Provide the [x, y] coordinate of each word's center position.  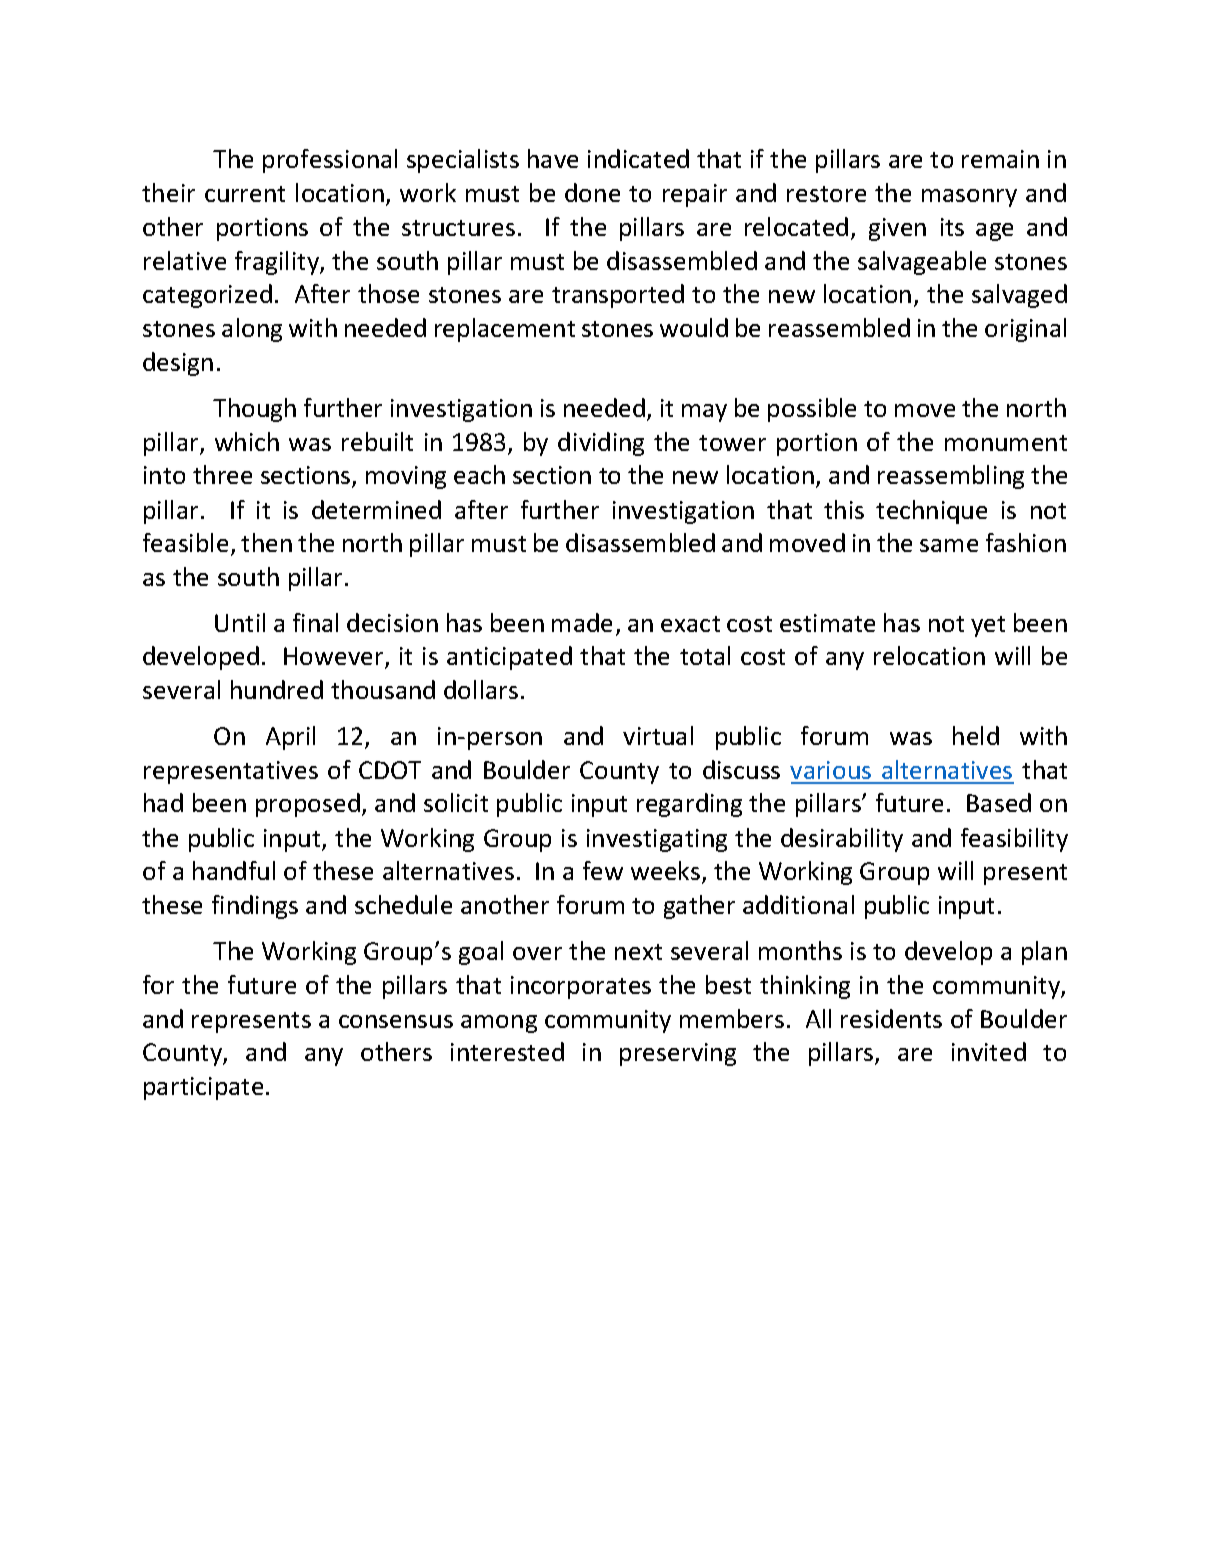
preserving [678, 1054]
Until [240, 622]
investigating [657, 840]
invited [989, 1051]
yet [988, 626]
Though [254, 410]
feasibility [1014, 840]
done [592, 192]
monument [1006, 443]
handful [234, 870]
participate [203, 1088]
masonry [969, 198]
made [582, 622]
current [245, 194]
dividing [601, 444]
